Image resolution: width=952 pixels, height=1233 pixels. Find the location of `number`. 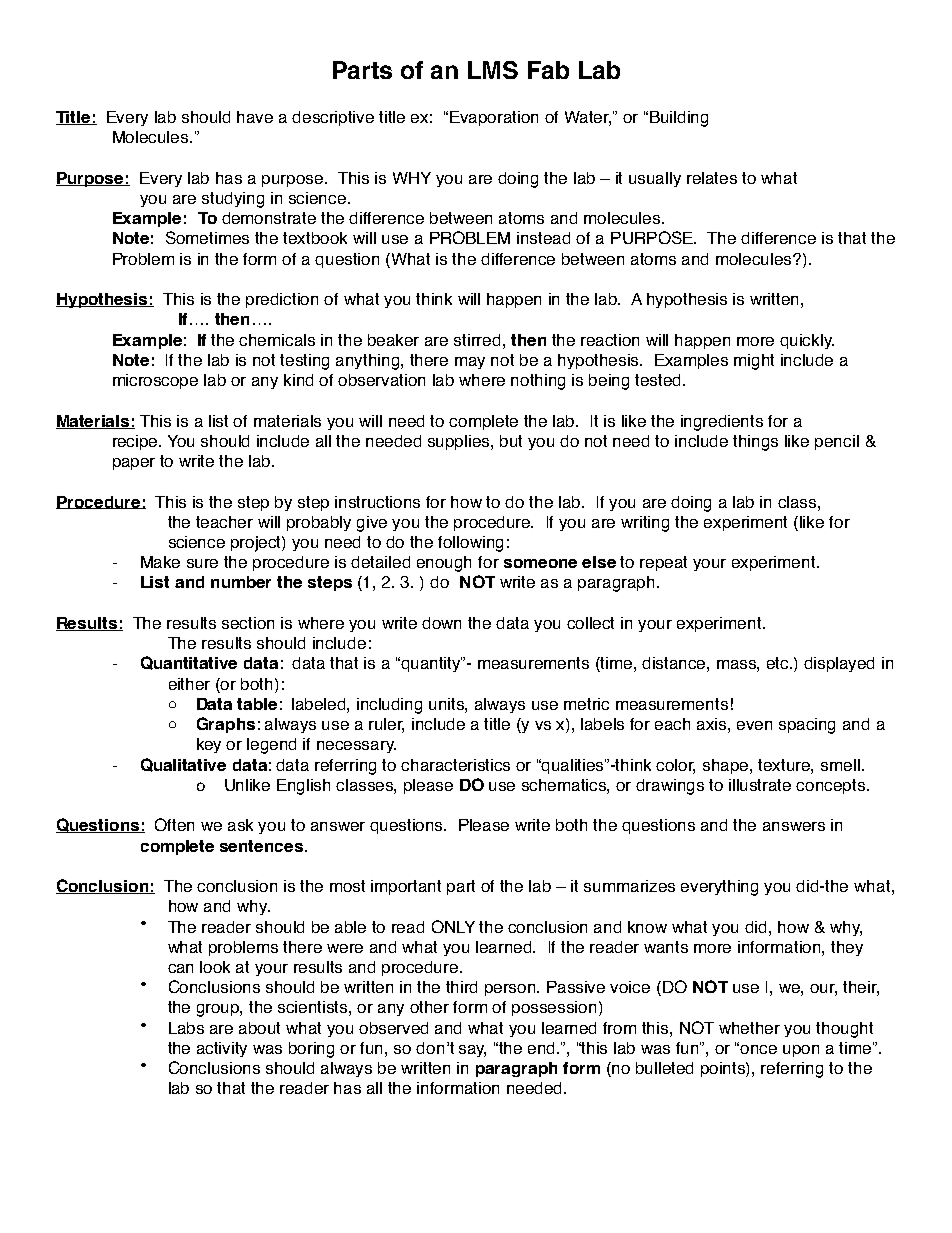

number is located at coordinates (241, 582).
